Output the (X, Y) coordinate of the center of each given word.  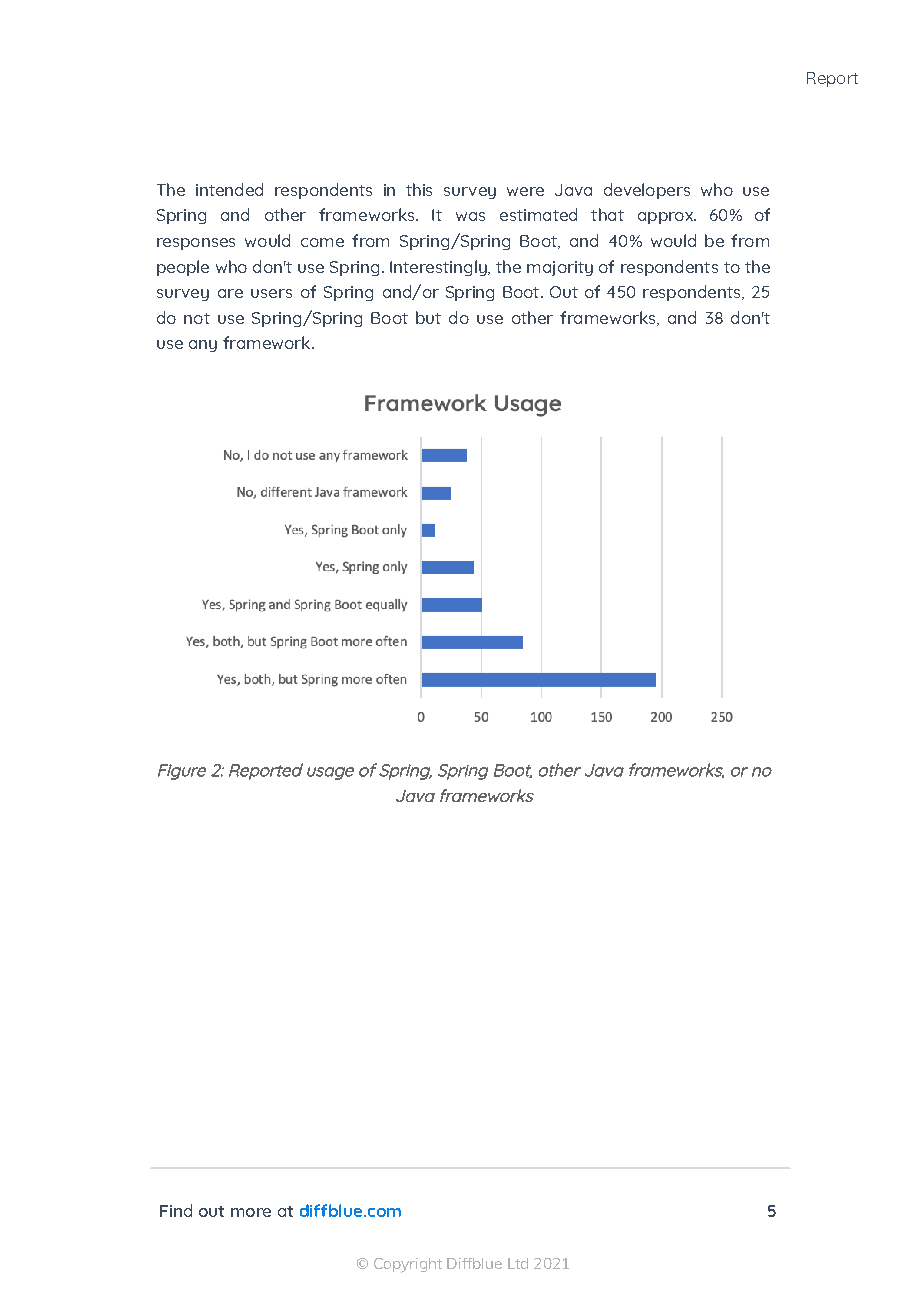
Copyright (408, 1265)
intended (229, 189)
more (251, 1212)
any (203, 346)
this (419, 189)
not (197, 318)
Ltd (518, 1263)
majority (560, 268)
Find (176, 1210)
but (428, 317)
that (607, 214)
